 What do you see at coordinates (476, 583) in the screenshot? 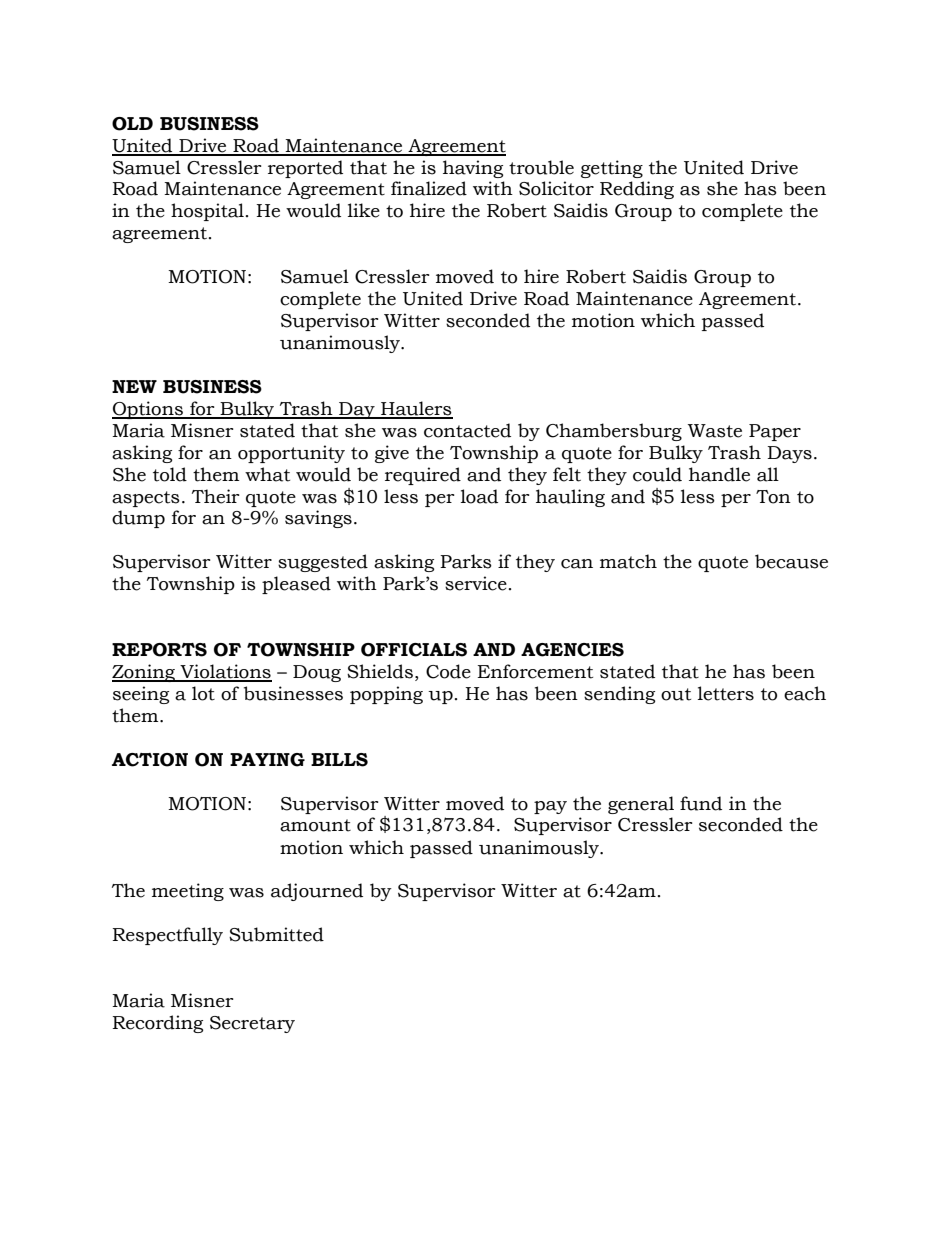
I see `service` at bounding box center [476, 583].
